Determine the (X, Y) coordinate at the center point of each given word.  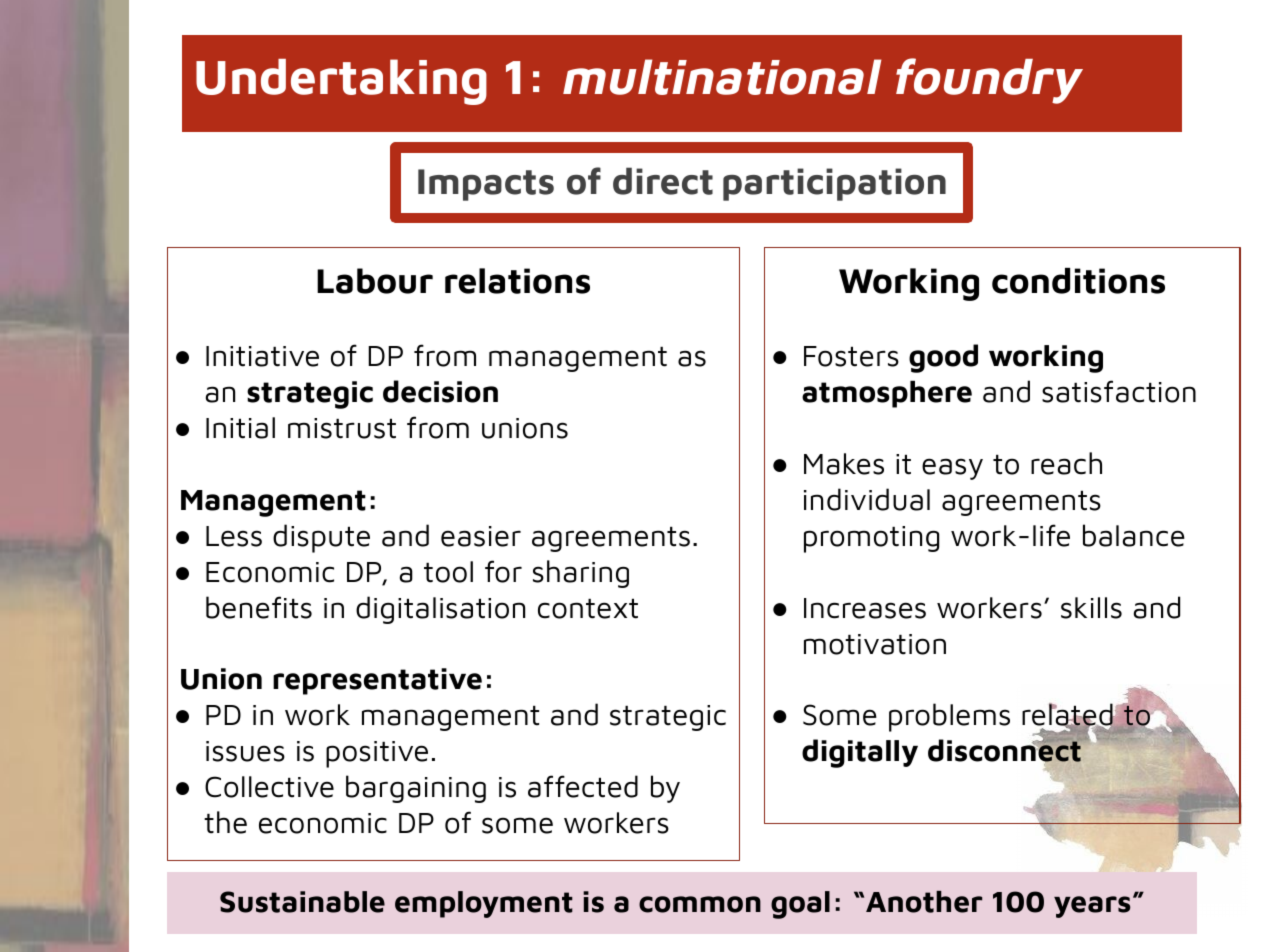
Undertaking (341, 82)
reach (1066, 463)
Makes (844, 464)
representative (377, 681)
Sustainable (302, 902)
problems (949, 717)
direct (663, 181)
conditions (1078, 281)
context (588, 609)
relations (517, 281)
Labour (375, 281)
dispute (321, 538)
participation (834, 184)
